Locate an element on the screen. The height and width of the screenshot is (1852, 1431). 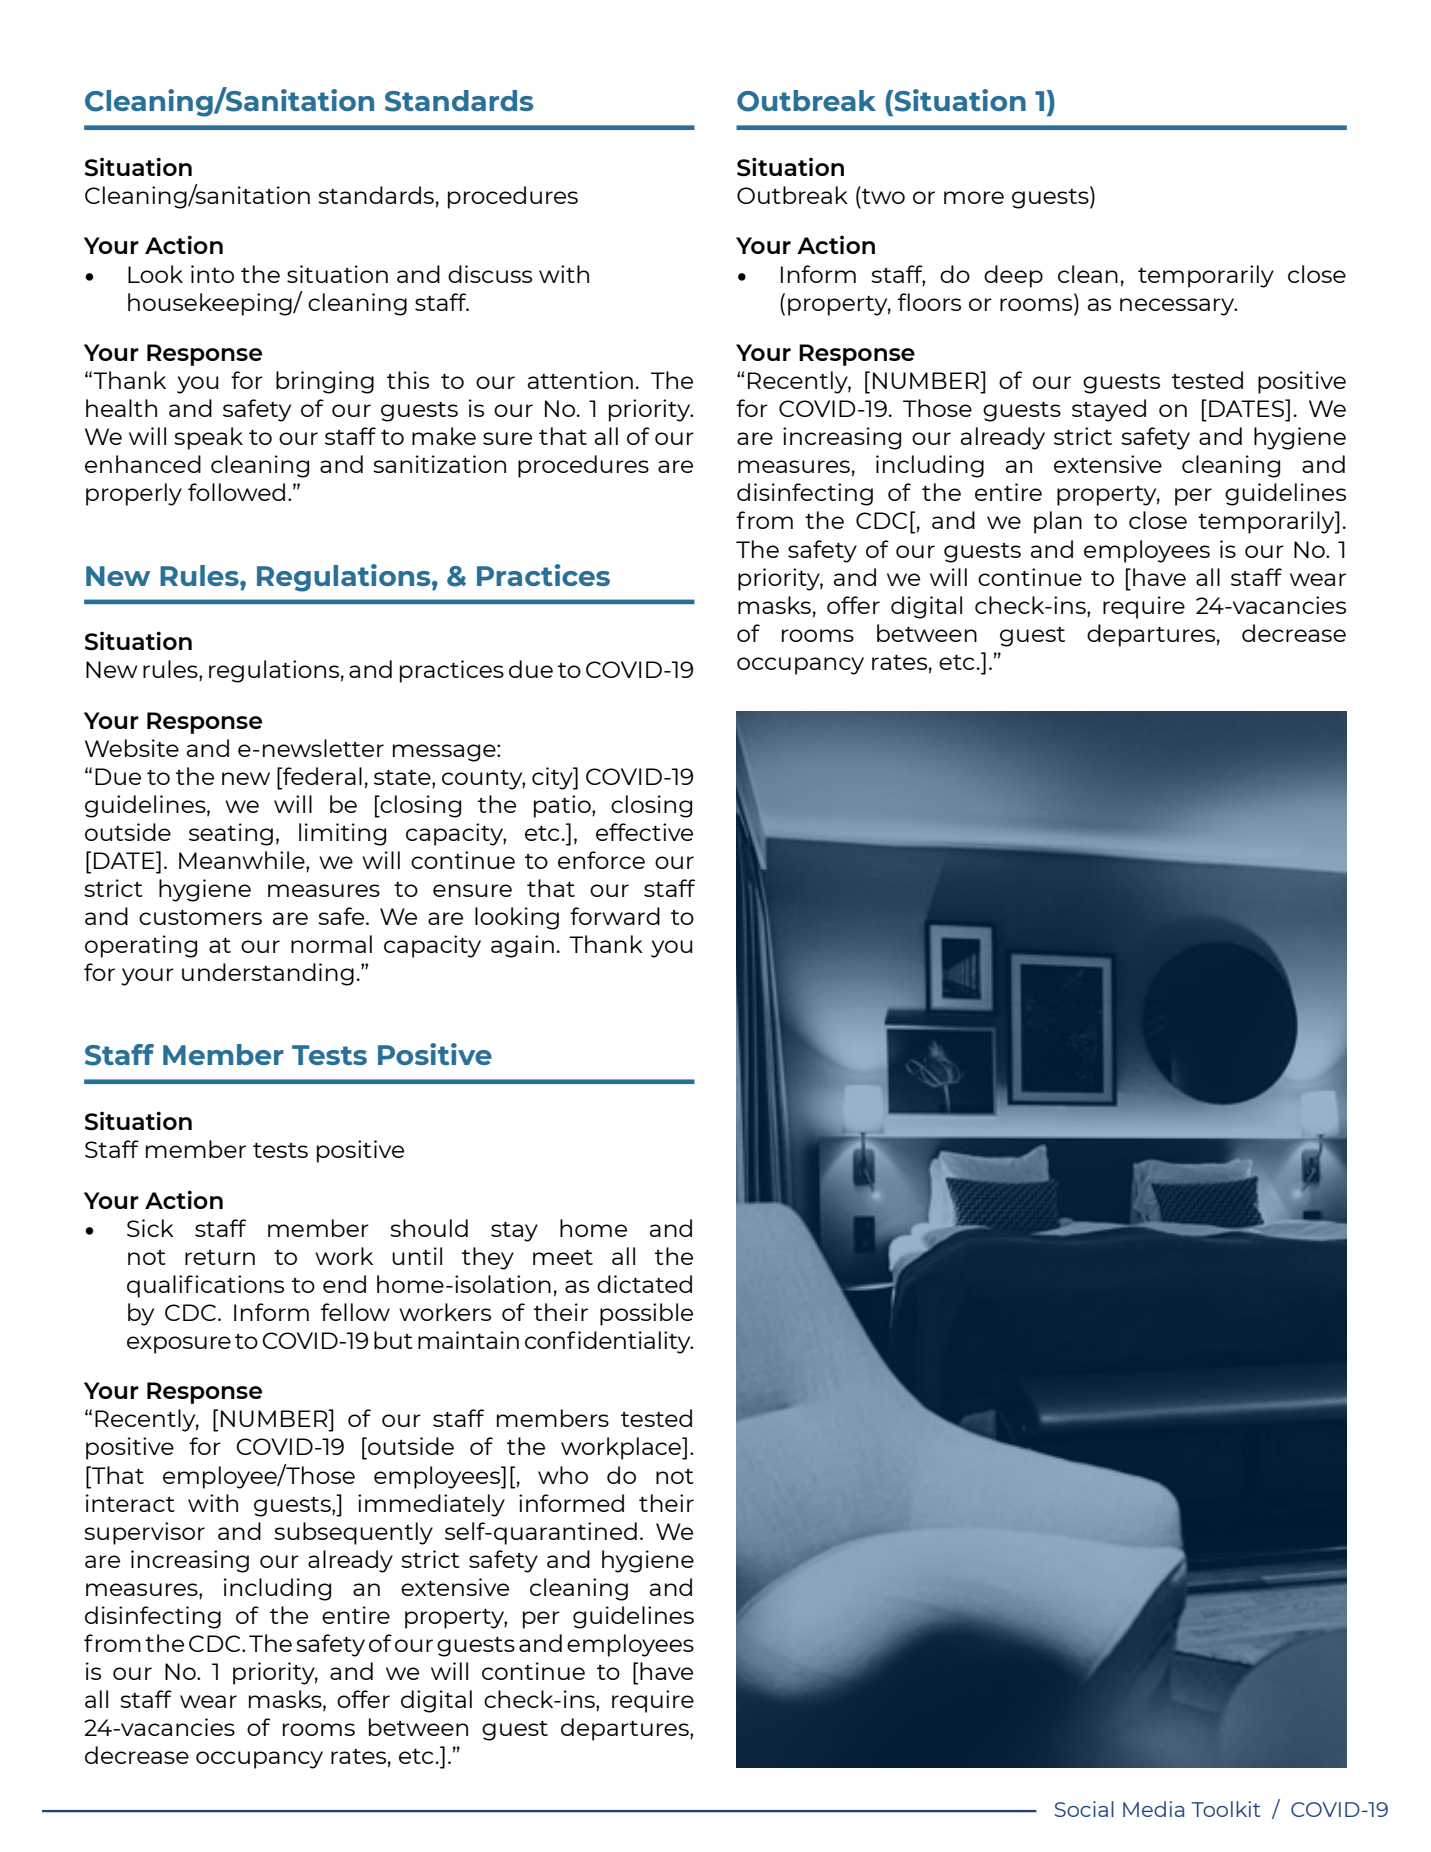
deep is located at coordinates (1013, 276).
